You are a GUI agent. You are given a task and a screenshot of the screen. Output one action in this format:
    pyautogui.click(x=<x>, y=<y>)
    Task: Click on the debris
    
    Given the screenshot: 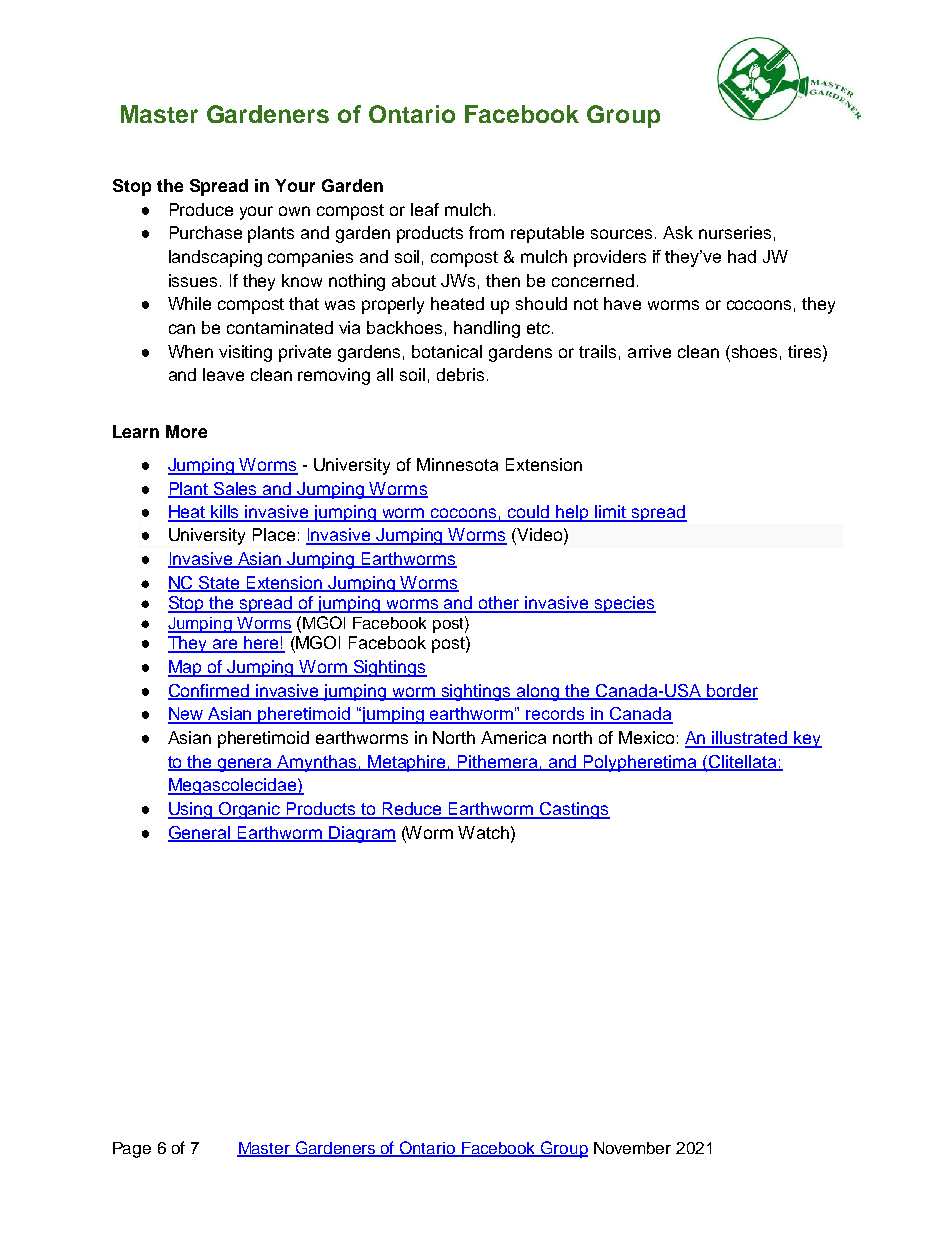 What is the action you would take?
    pyautogui.click(x=460, y=374)
